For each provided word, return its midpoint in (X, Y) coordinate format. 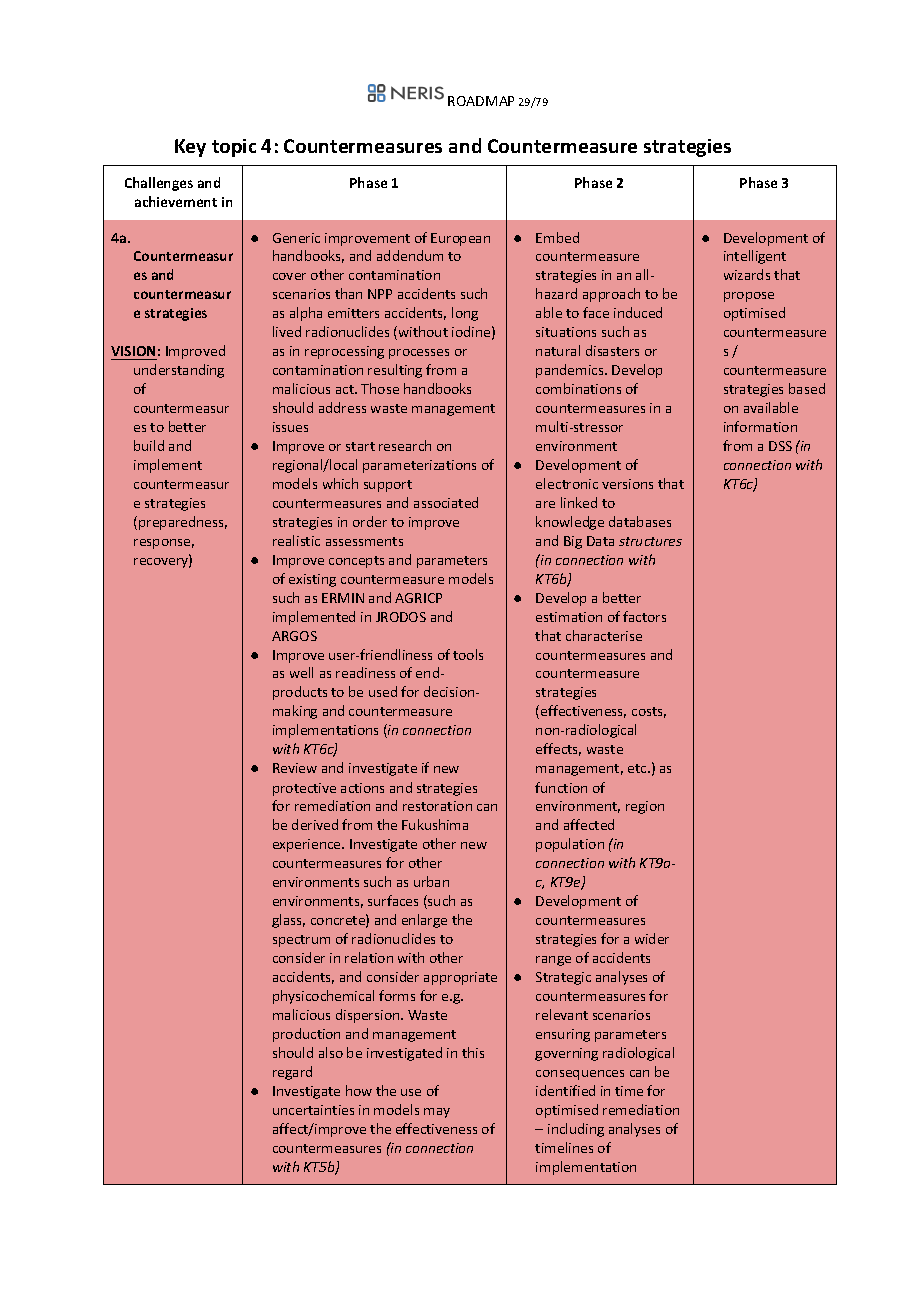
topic (234, 148)
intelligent (755, 257)
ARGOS (294, 636)
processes (419, 354)
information (760, 426)
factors (644, 616)
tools (468, 654)
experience (308, 845)
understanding (179, 371)
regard (292, 1073)
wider (652, 938)
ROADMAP (481, 101)
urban (431, 881)
